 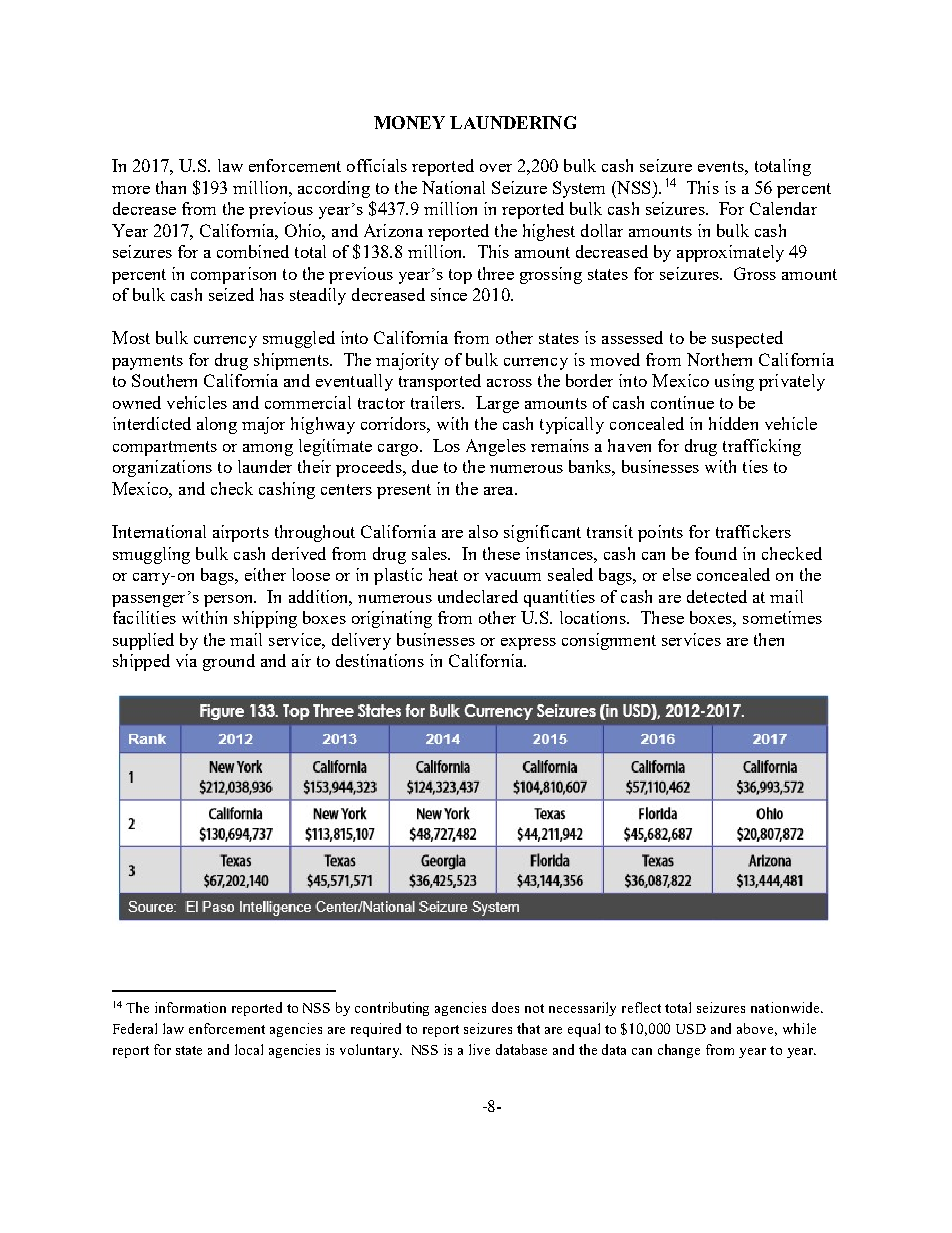 I want to click on approximately, so click(x=730, y=253).
